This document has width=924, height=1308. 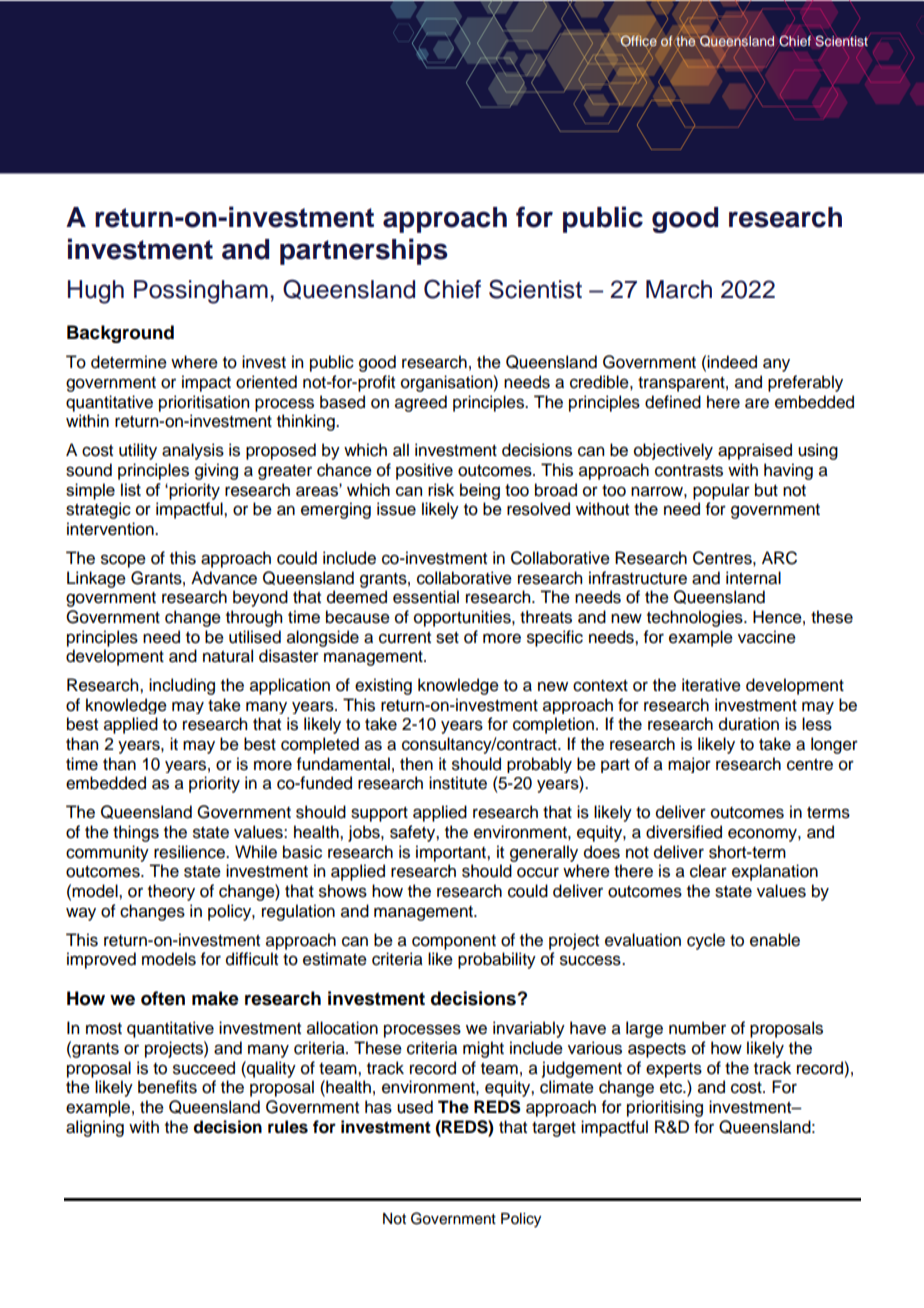 I want to click on March, so click(x=679, y=289).
